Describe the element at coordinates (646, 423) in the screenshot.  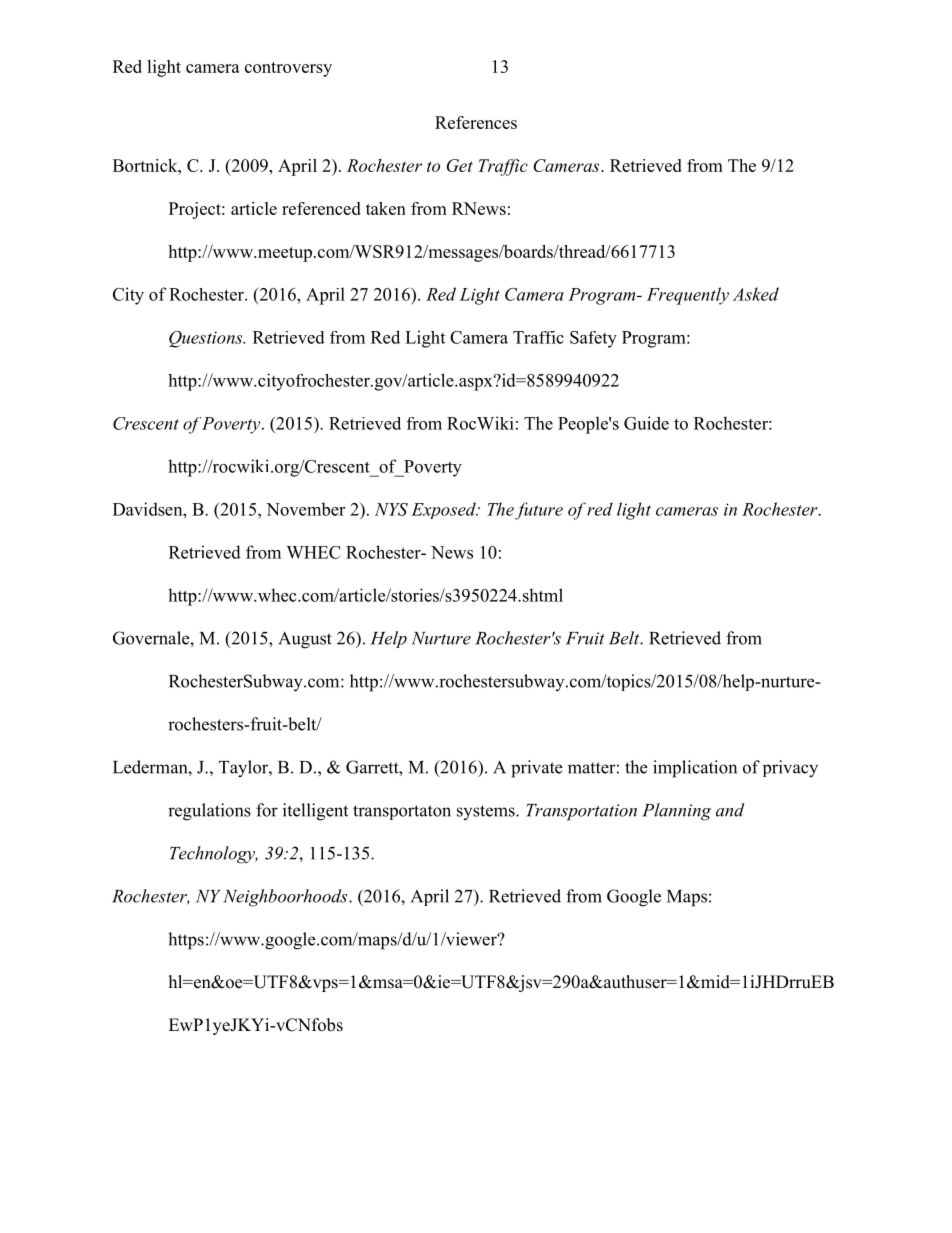
I see `Guide` at that location.
